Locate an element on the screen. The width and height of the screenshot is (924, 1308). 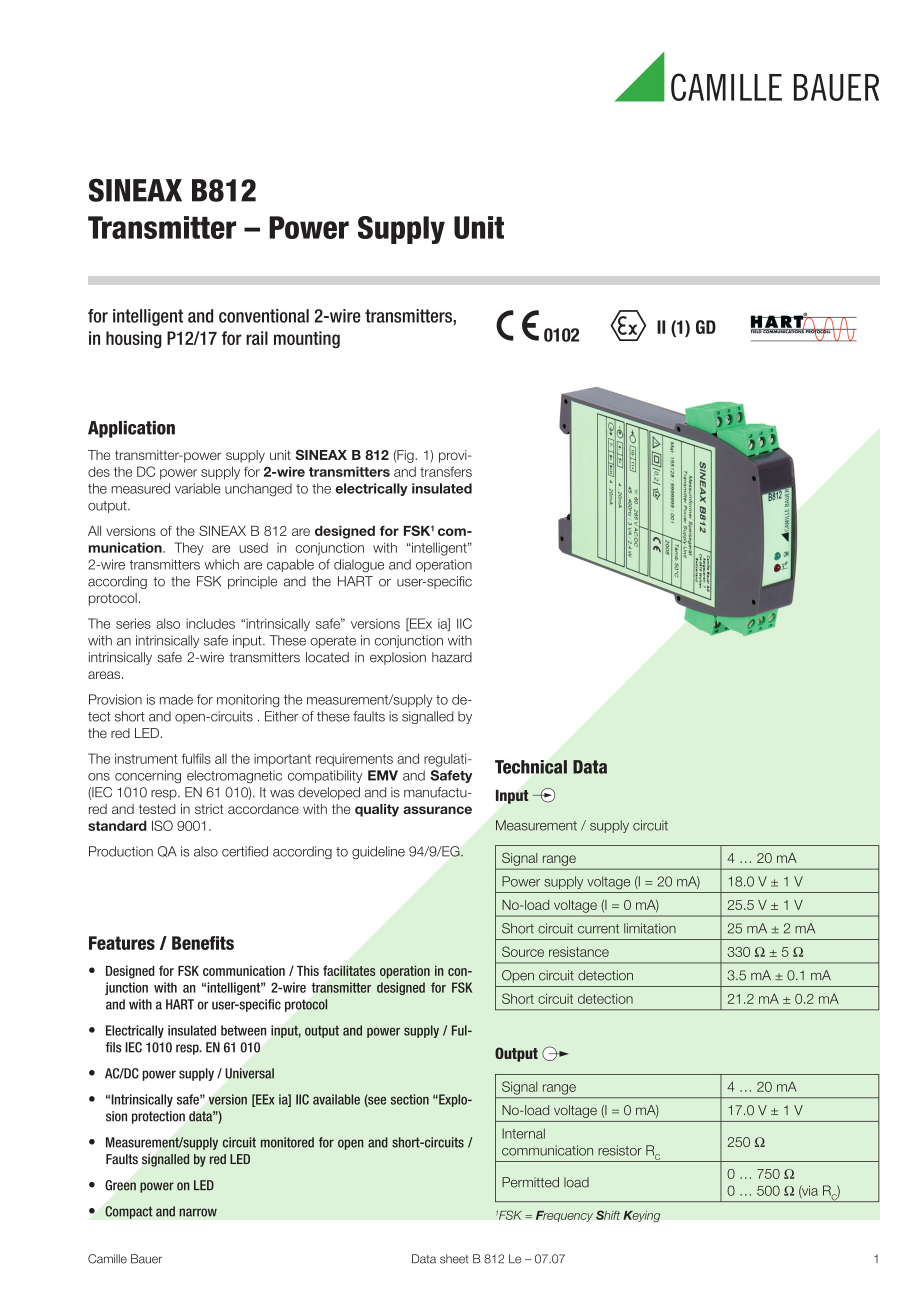
mounting is located at coordinates (307, 339).
